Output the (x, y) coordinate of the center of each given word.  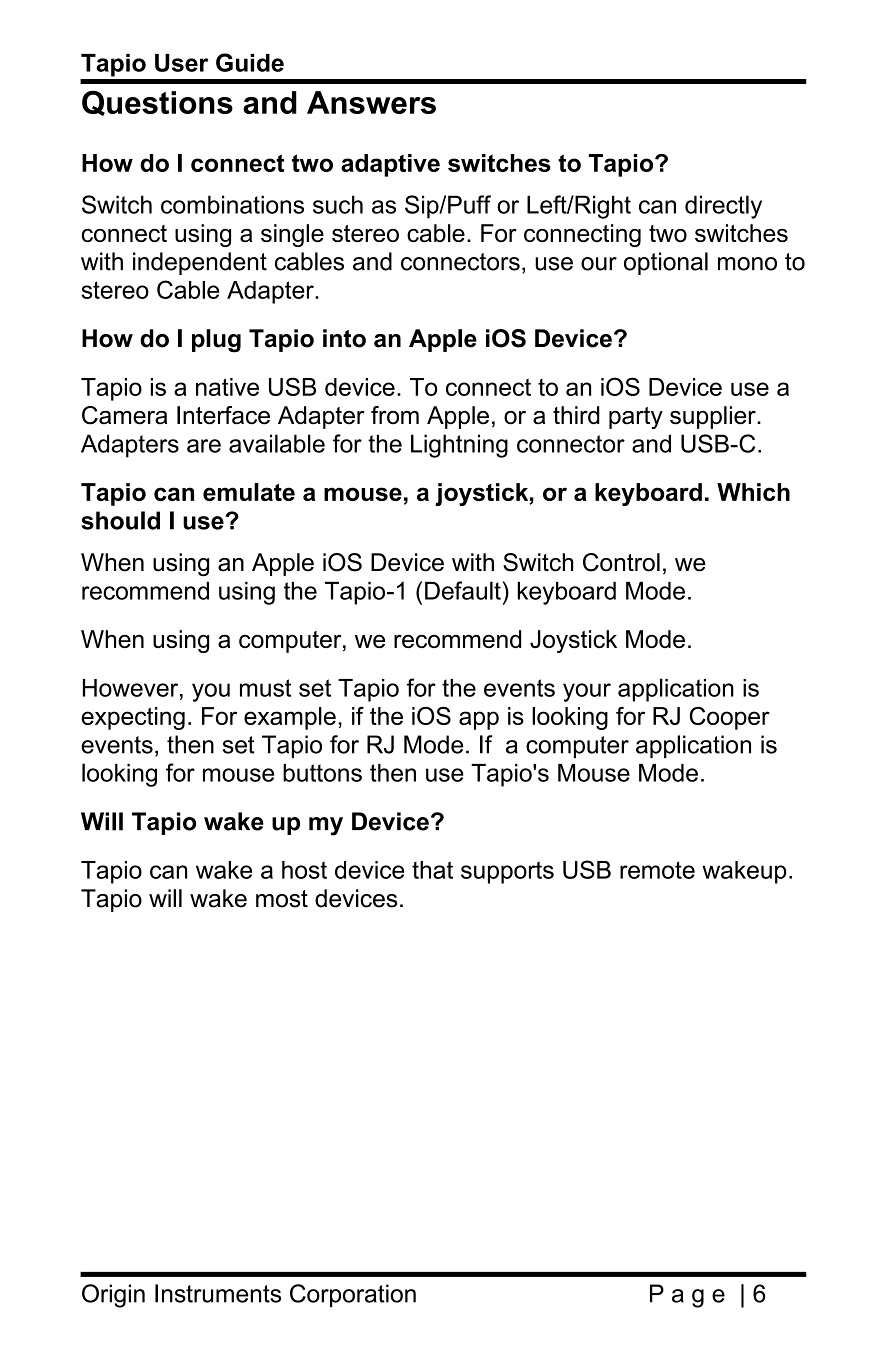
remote (657, 870)
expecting (133, 718)
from (395, 415)
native (227, 387)
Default (463, 590)
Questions (157, 103)
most (282, 899)
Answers (371, 102)
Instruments (218, 1293)
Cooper (730, 718)
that (432, 870)
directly (723, 207)
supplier (714, 417)
